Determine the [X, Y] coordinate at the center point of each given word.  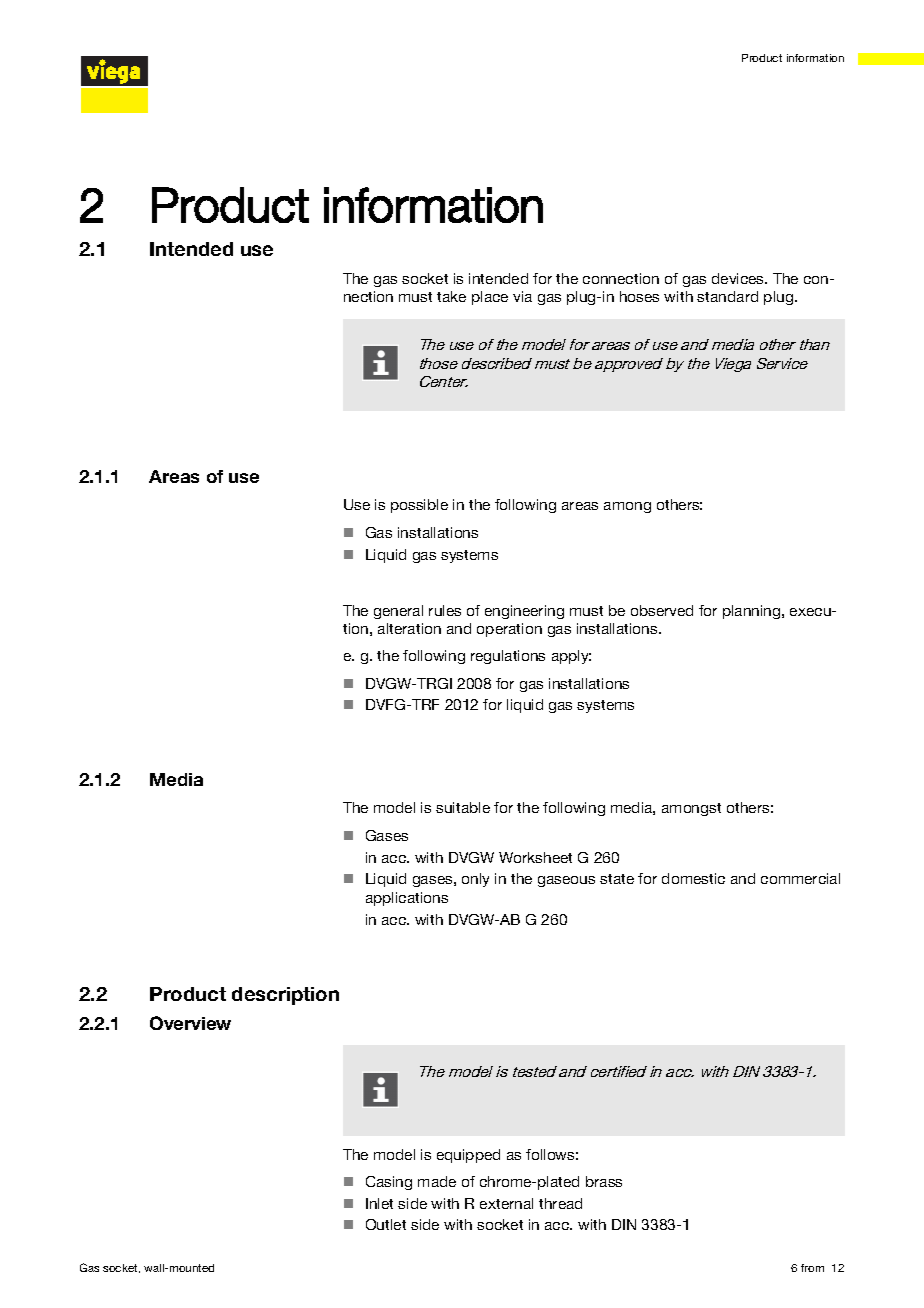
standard [727, 296]
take [451, 296]
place [490, 298]
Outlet [386, 1224]
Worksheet [535, 857]
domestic [693, 878]
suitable [463, 807]
